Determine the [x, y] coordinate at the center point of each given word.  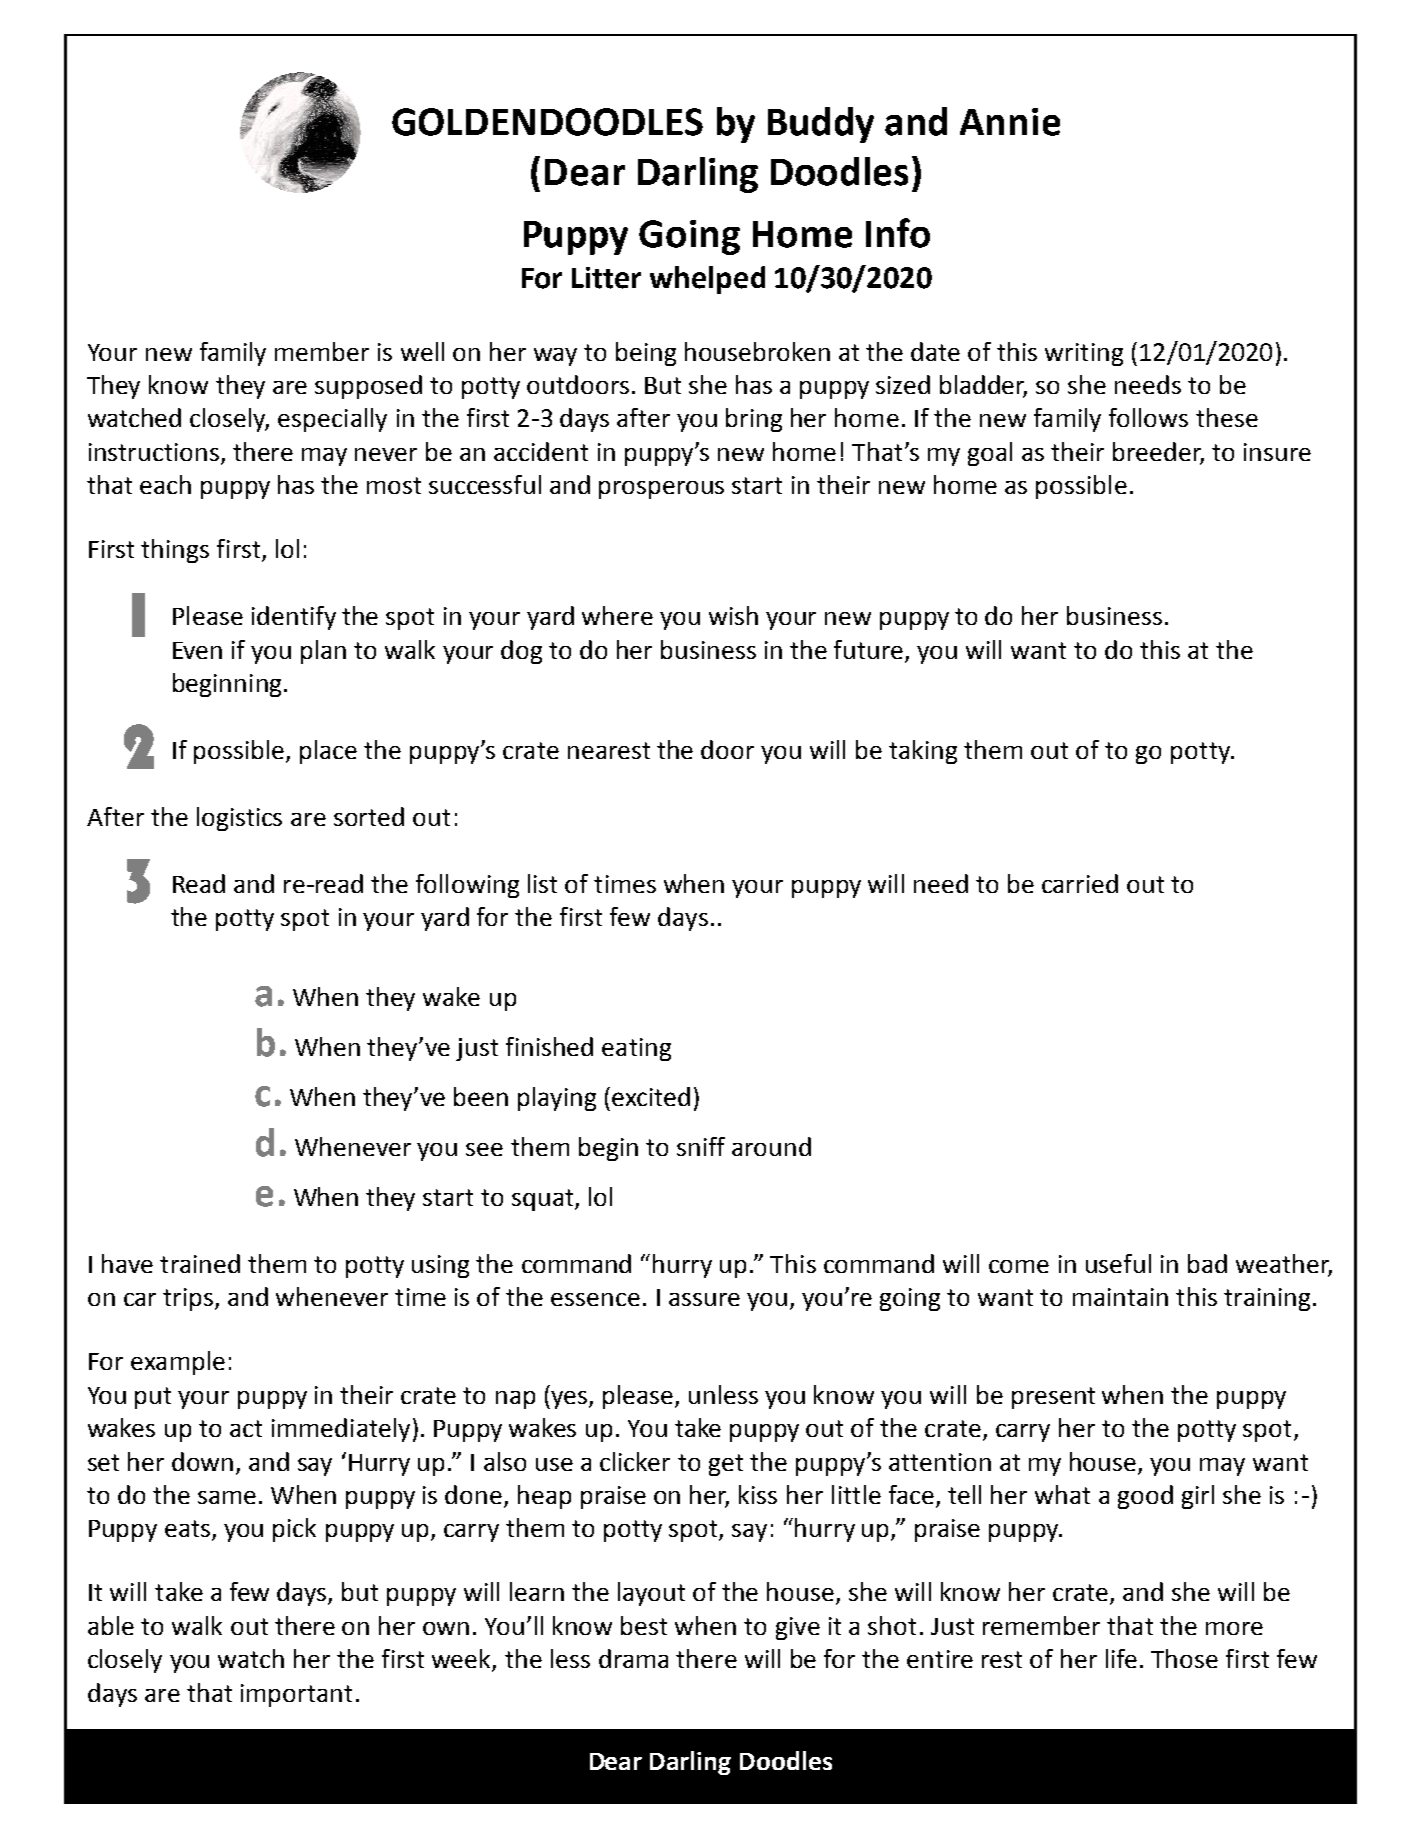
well [422, 351]
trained [200, 1263]
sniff [701, 1146]
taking [923, 752]
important [296, 1695]
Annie [1010, 122]
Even [197, 650]
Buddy [821, 125]
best [644, 1625]
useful [1118, 1263]
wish [733, 615]
